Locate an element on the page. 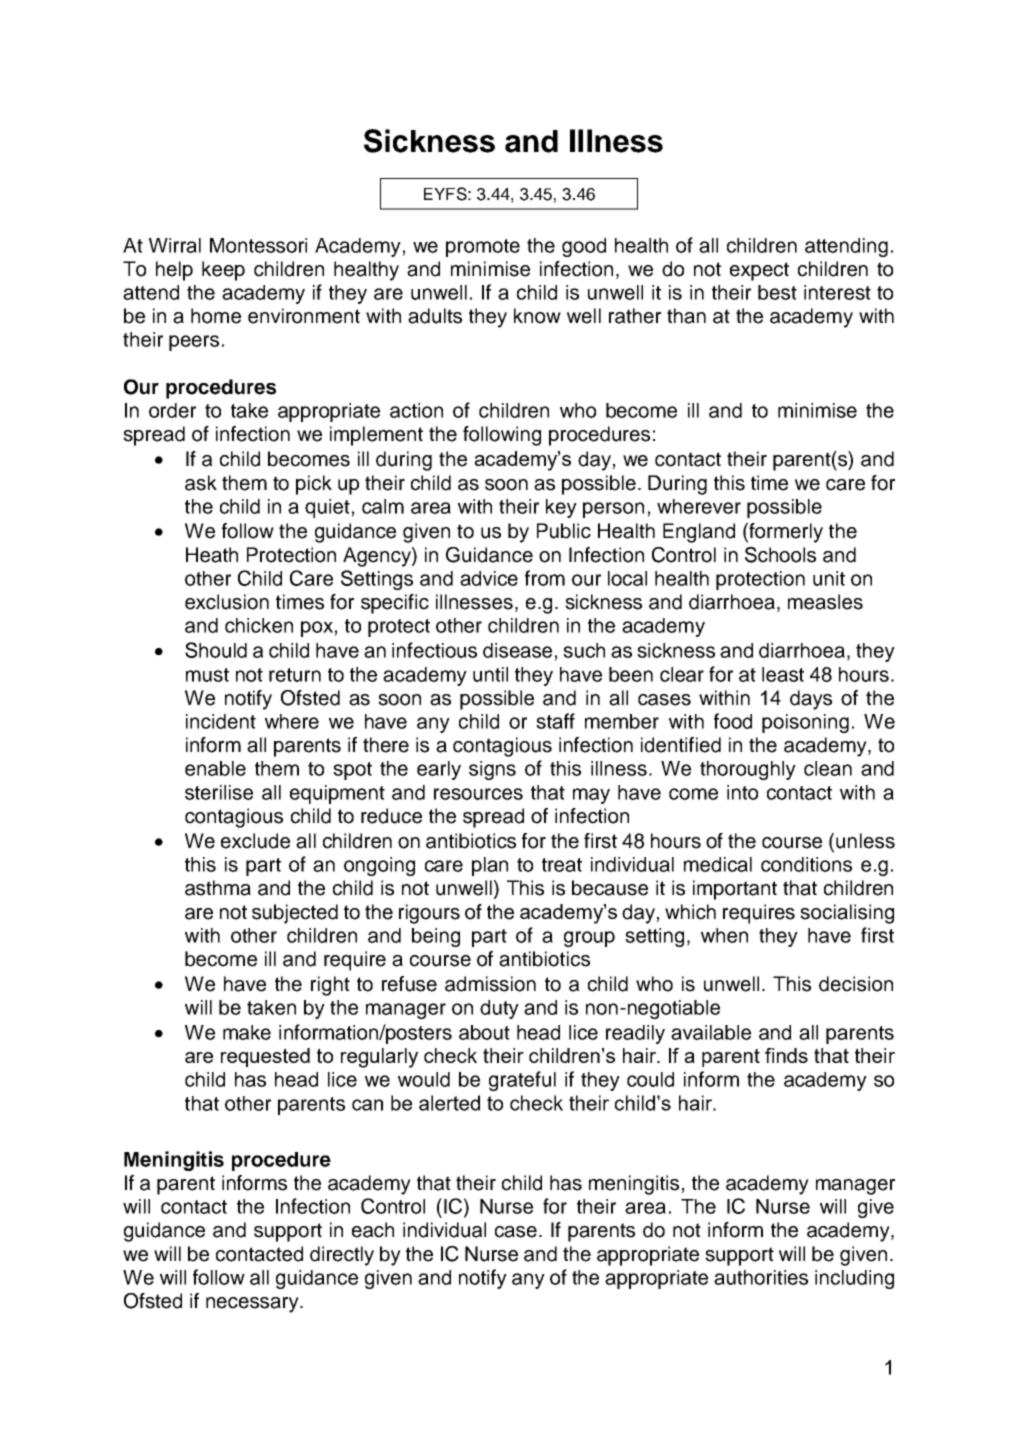 Image resolution: width=1018 pixels, height=1440 pixels. conditions is located at coordinates (806, 864).
